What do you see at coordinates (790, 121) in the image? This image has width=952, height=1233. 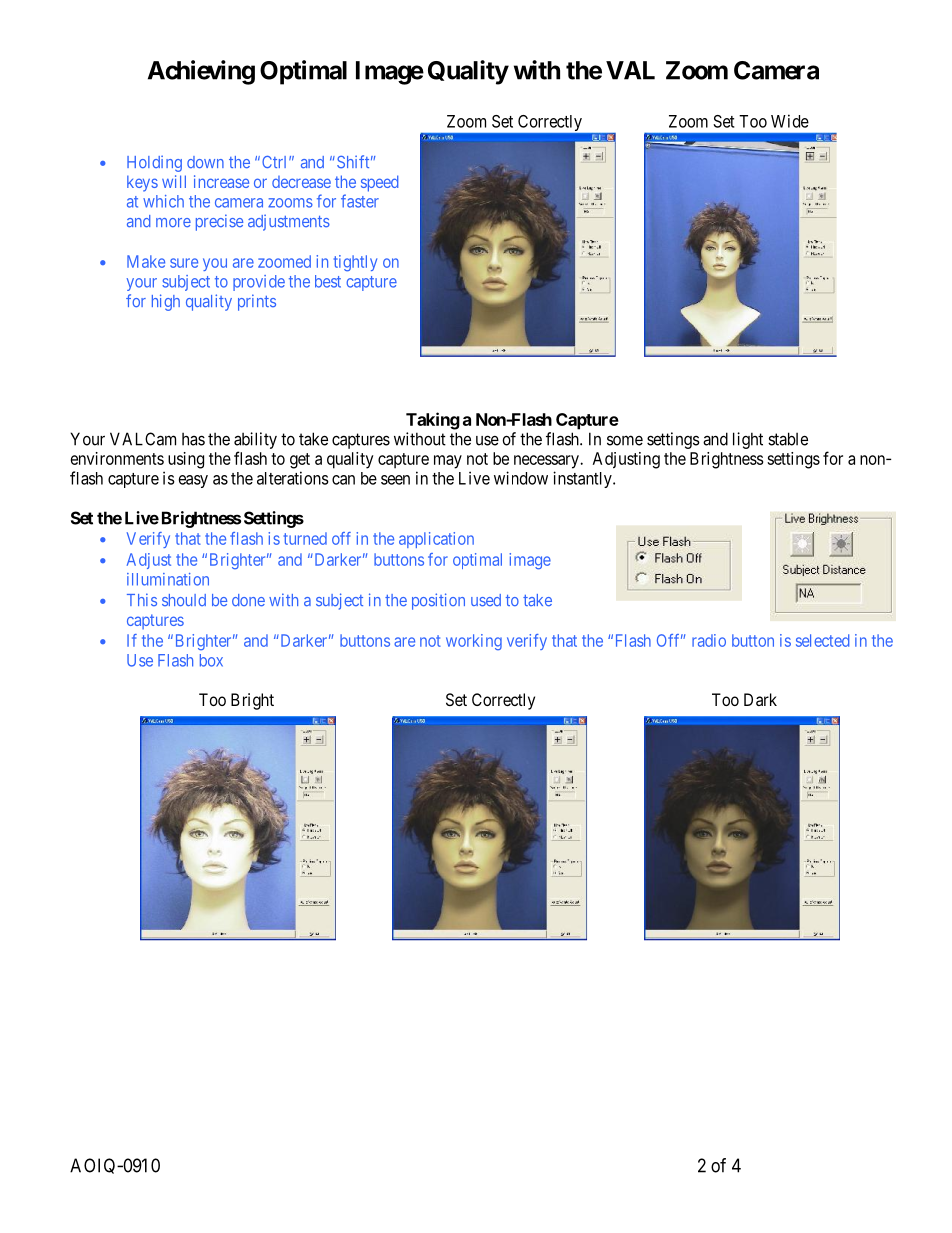 I see `Wide` at bounding box center [790, 121].
